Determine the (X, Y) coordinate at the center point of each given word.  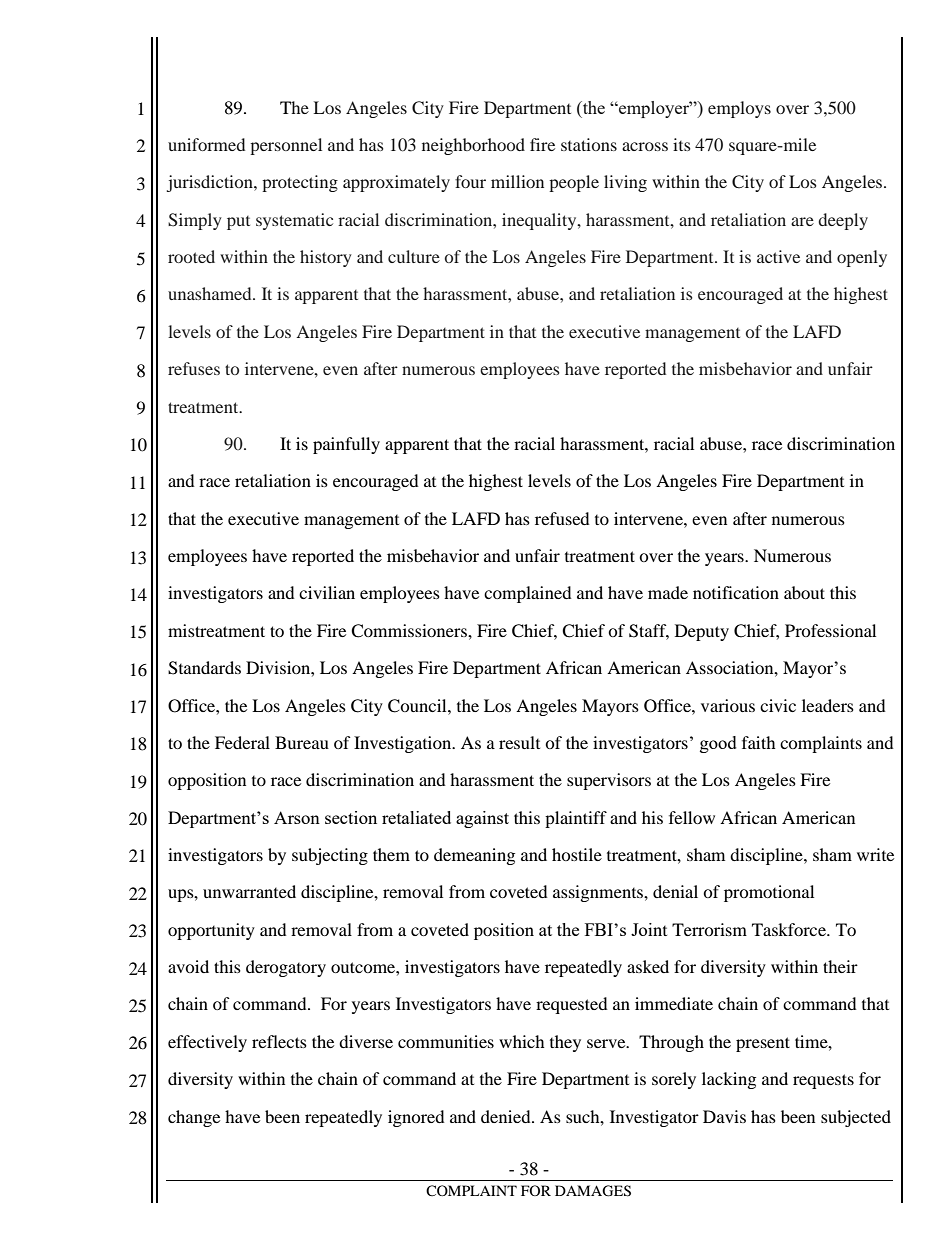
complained (528, 594)
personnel (286, 146)
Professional (830, 630)
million (517, 181)
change (194, 1118)
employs (739, 109)
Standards (204, 668)
